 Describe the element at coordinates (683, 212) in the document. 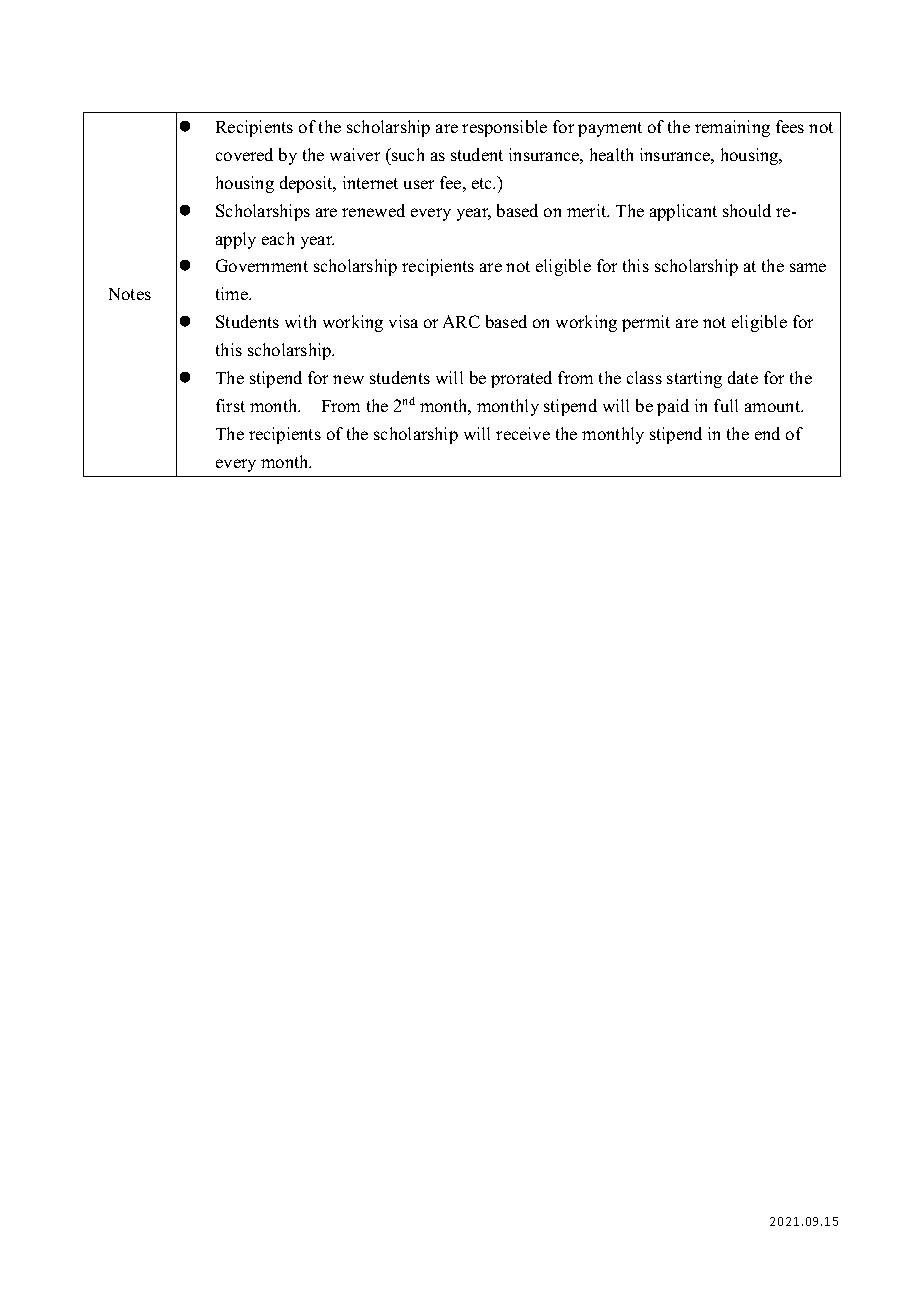

I see `applicant` at that location.
